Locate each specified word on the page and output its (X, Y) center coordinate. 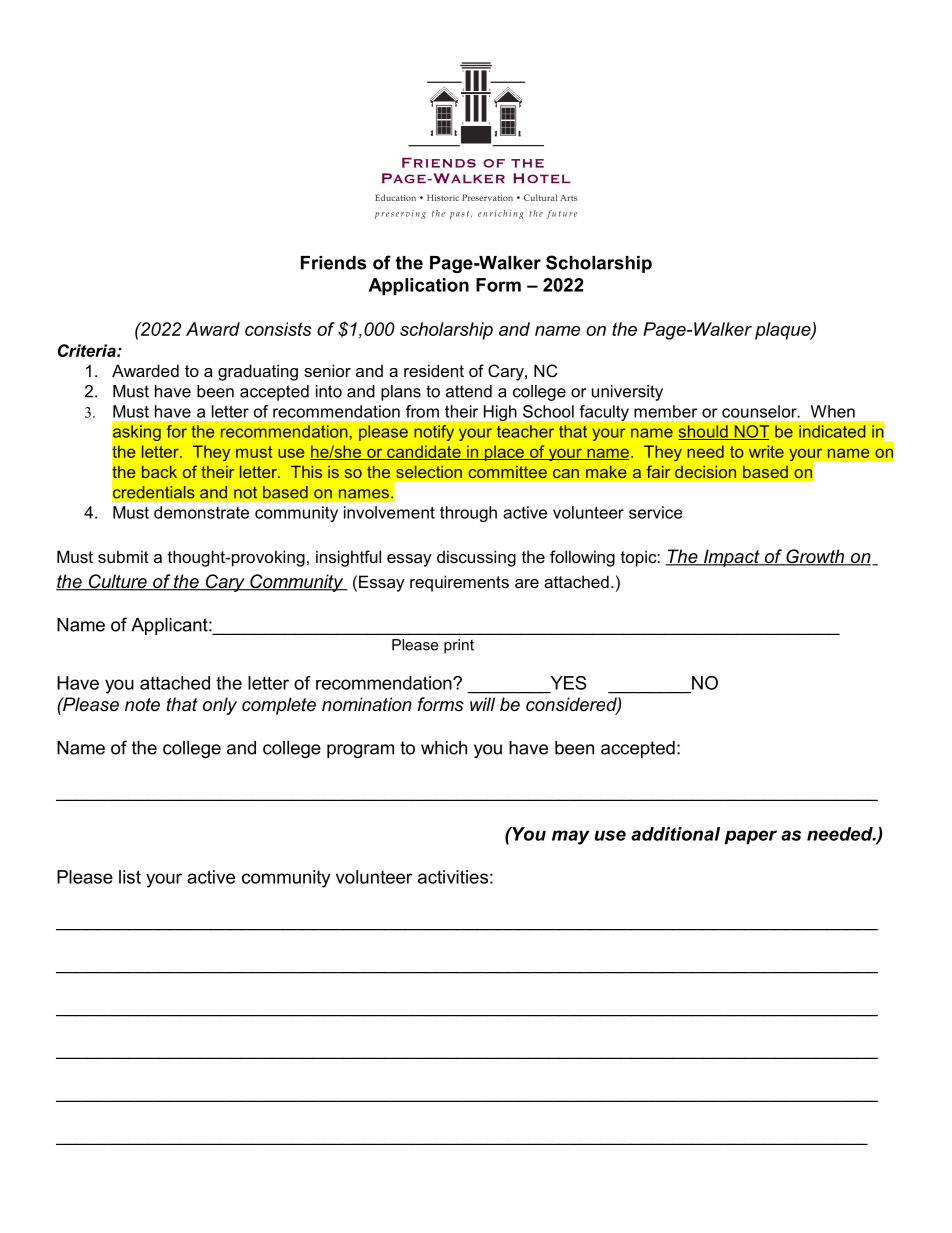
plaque (784, 331)
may (571, 837)
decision (705, 471)
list (130, 877)
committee (507, 471)
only (220, 706)
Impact (732, 558)
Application (418, 286)
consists (278, 329)
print (459, 646)
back (159, 471)
